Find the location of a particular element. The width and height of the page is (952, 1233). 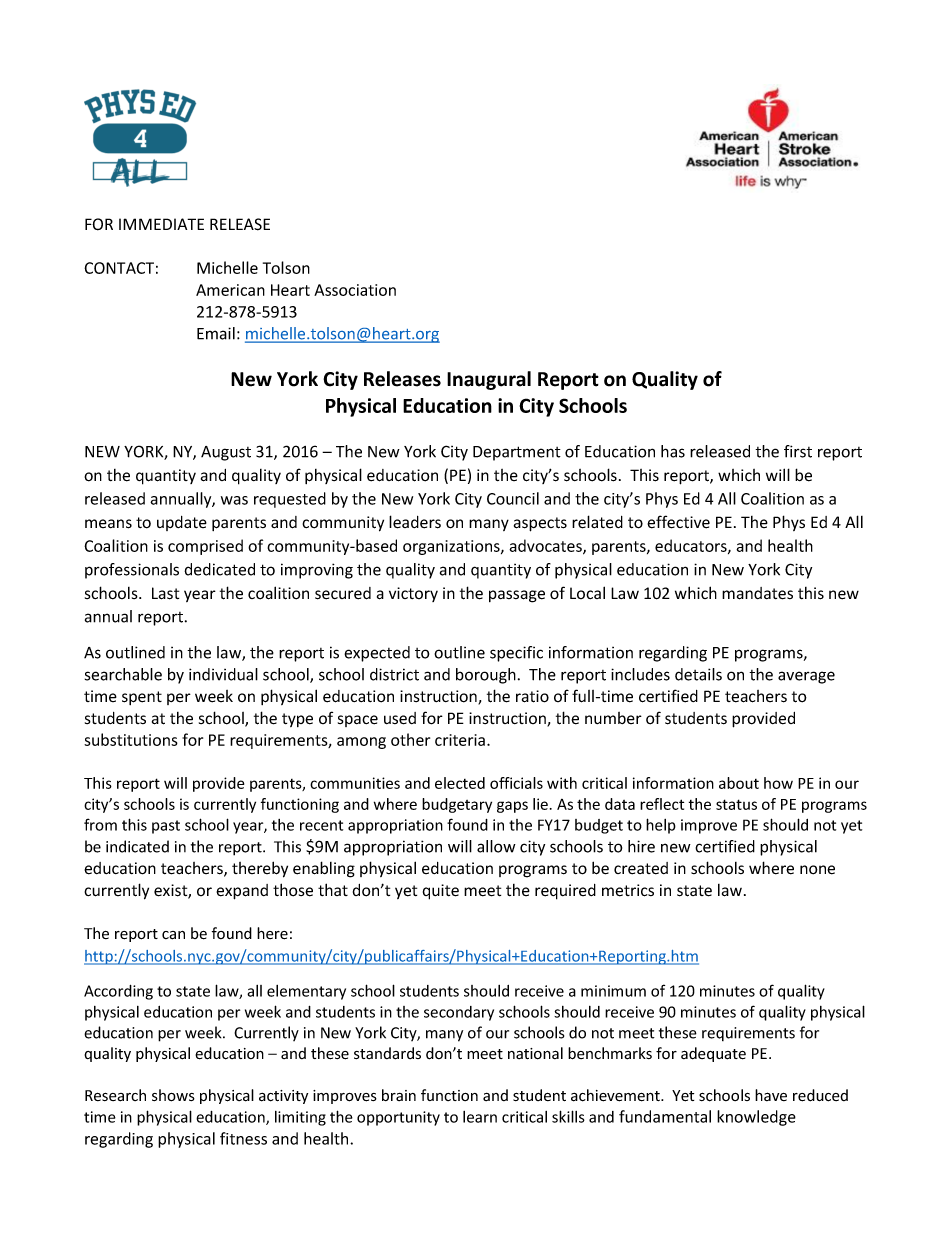

shows is located at coordinates (173, 1095).
